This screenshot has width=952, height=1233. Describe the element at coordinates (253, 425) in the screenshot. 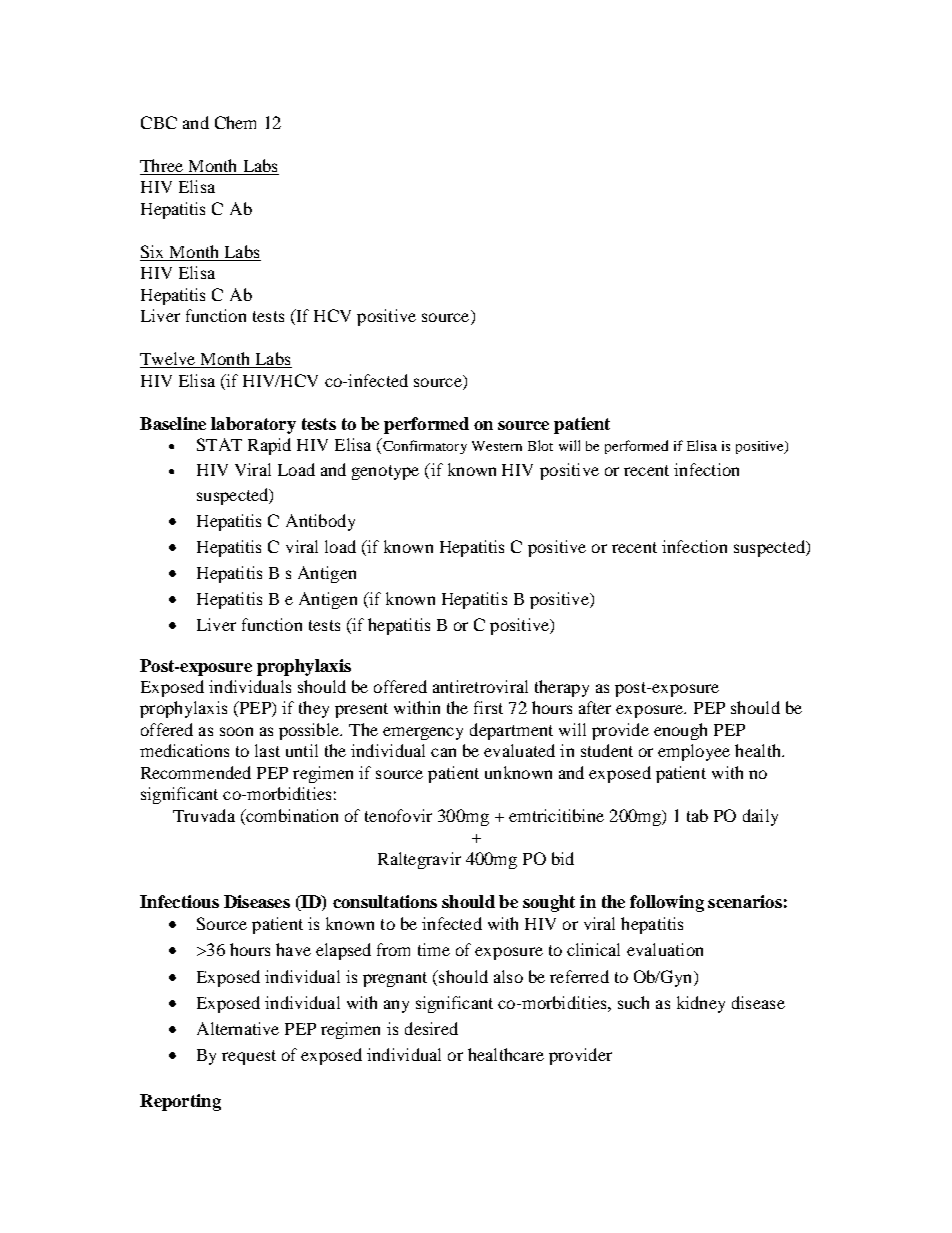

I see `laboratory` at that location.
